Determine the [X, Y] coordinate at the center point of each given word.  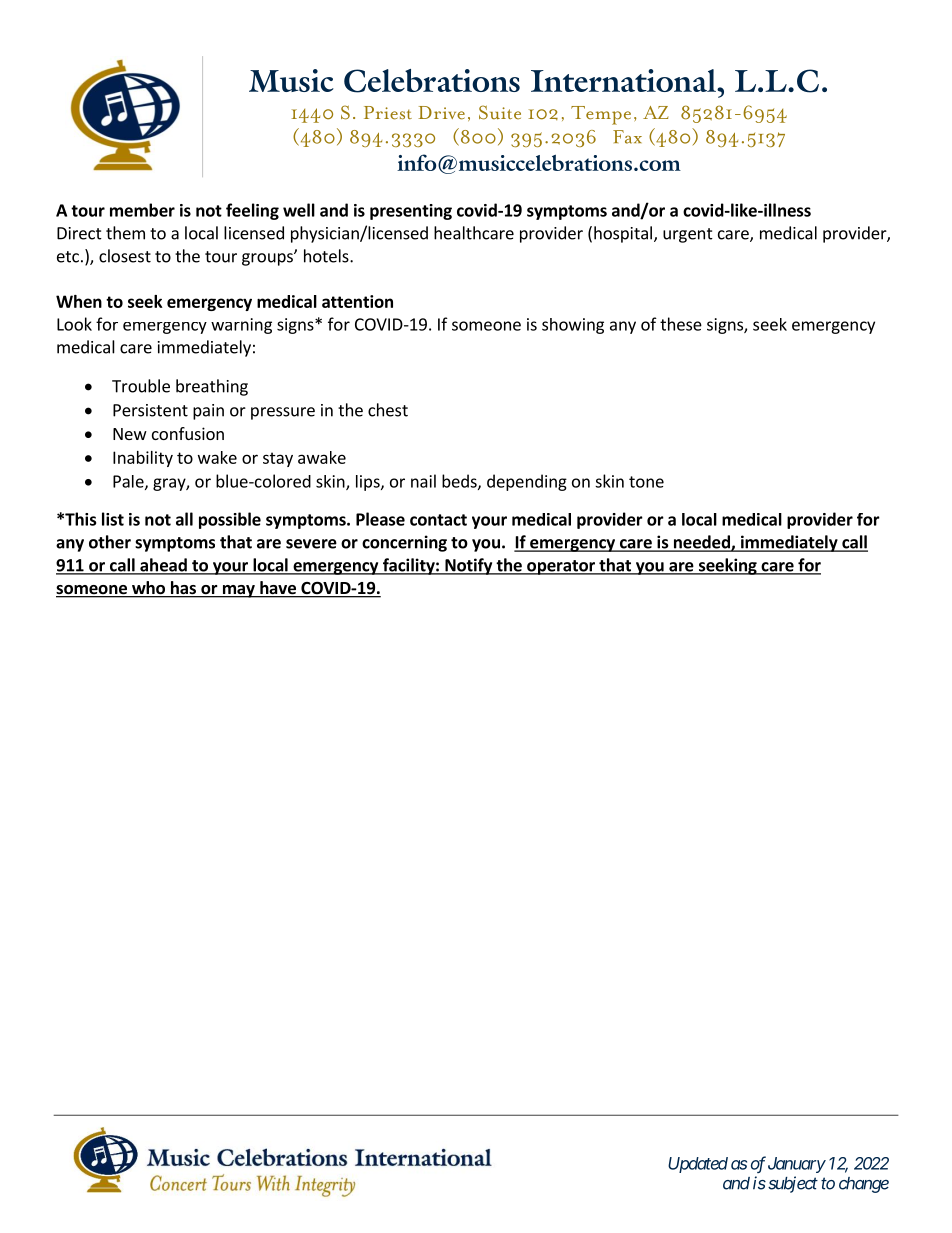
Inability [143, 459]
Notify [469, 566]
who [148, 589]
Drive [441, 113]
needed [701, 543]
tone [646, 482]
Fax [627, 137]
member [142, 210]
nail [423, 481]
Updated [698, 1165]
